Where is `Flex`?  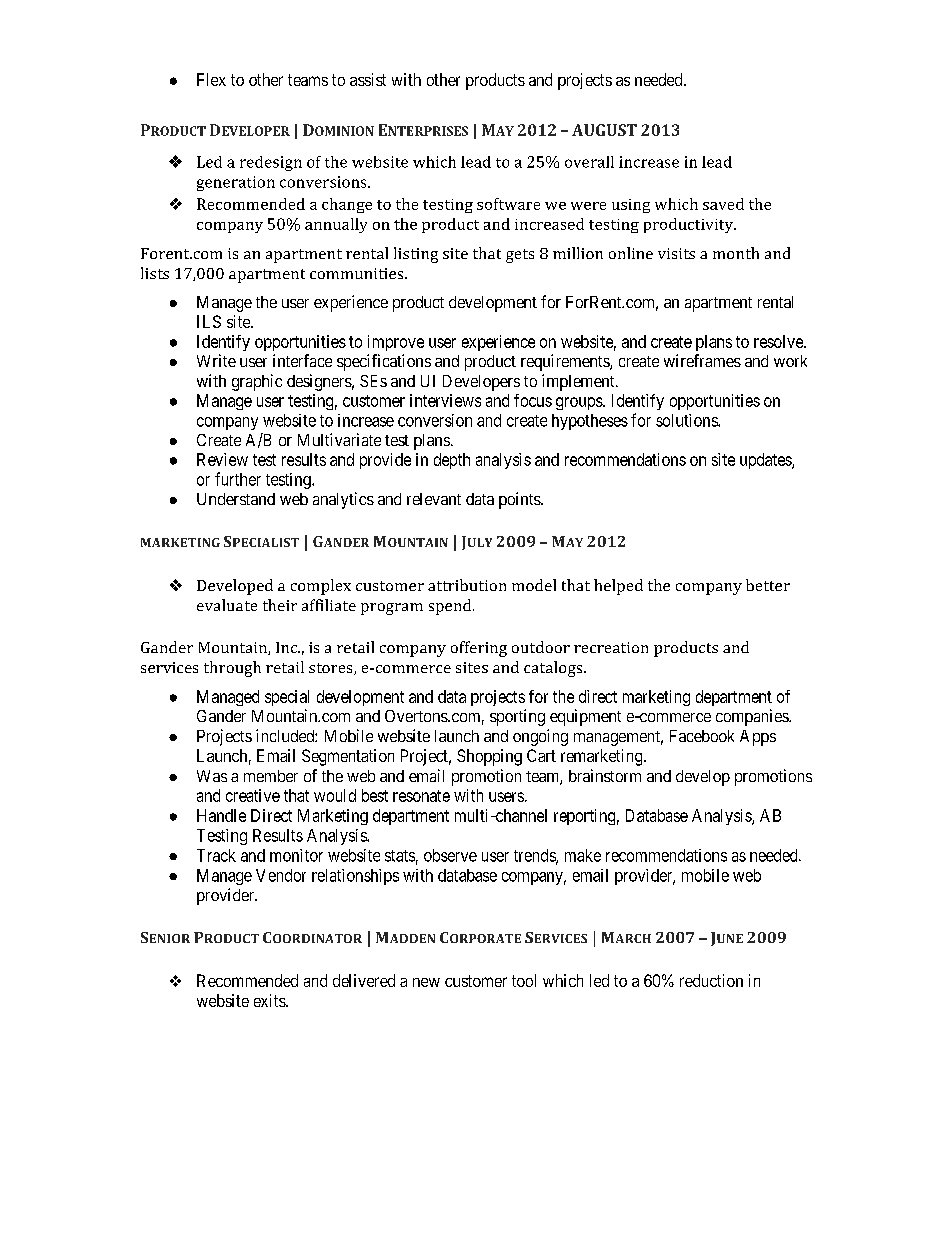
Flex is located at coordinates (211, 79).
